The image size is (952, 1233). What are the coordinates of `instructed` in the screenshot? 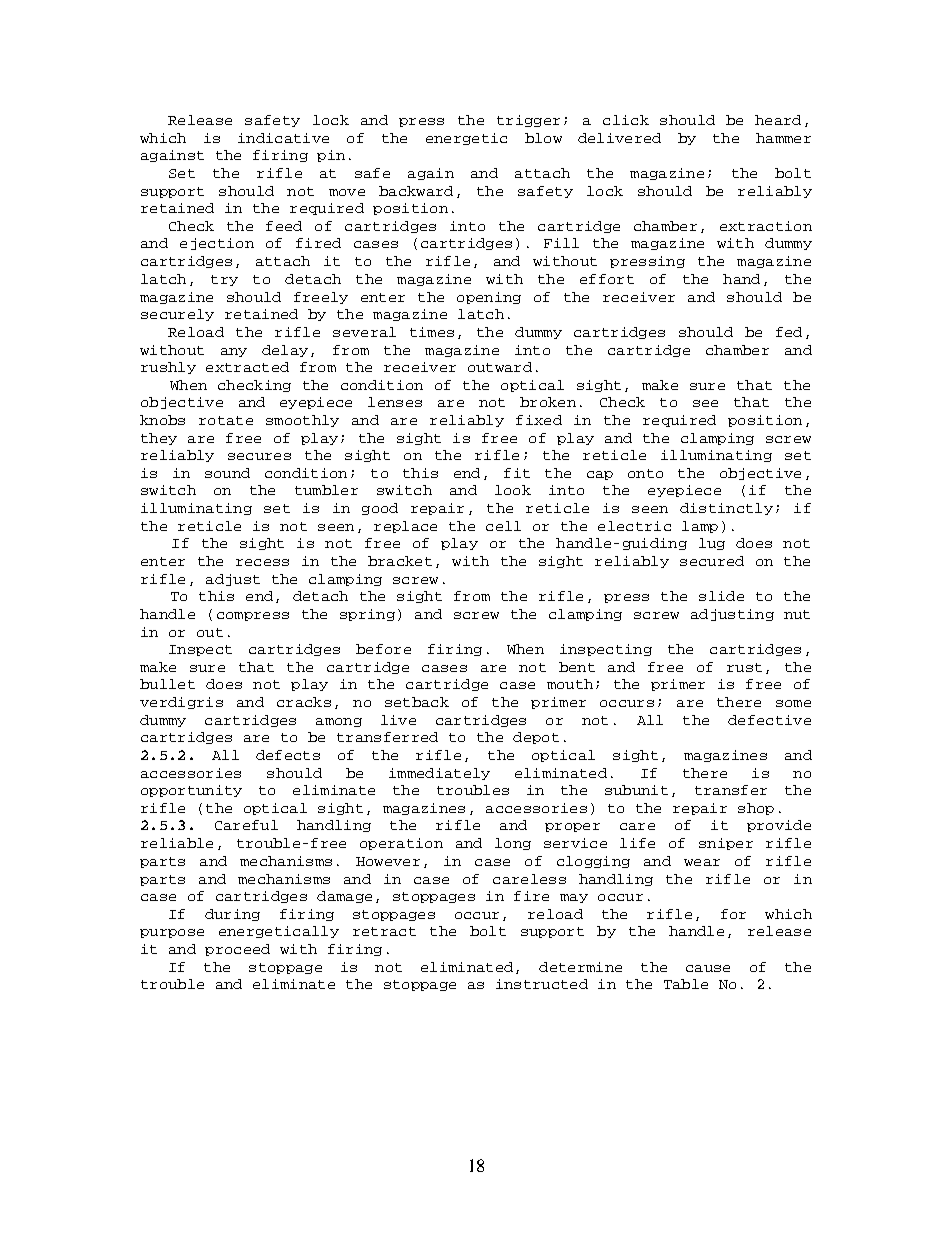 It's located at (542, 984).
